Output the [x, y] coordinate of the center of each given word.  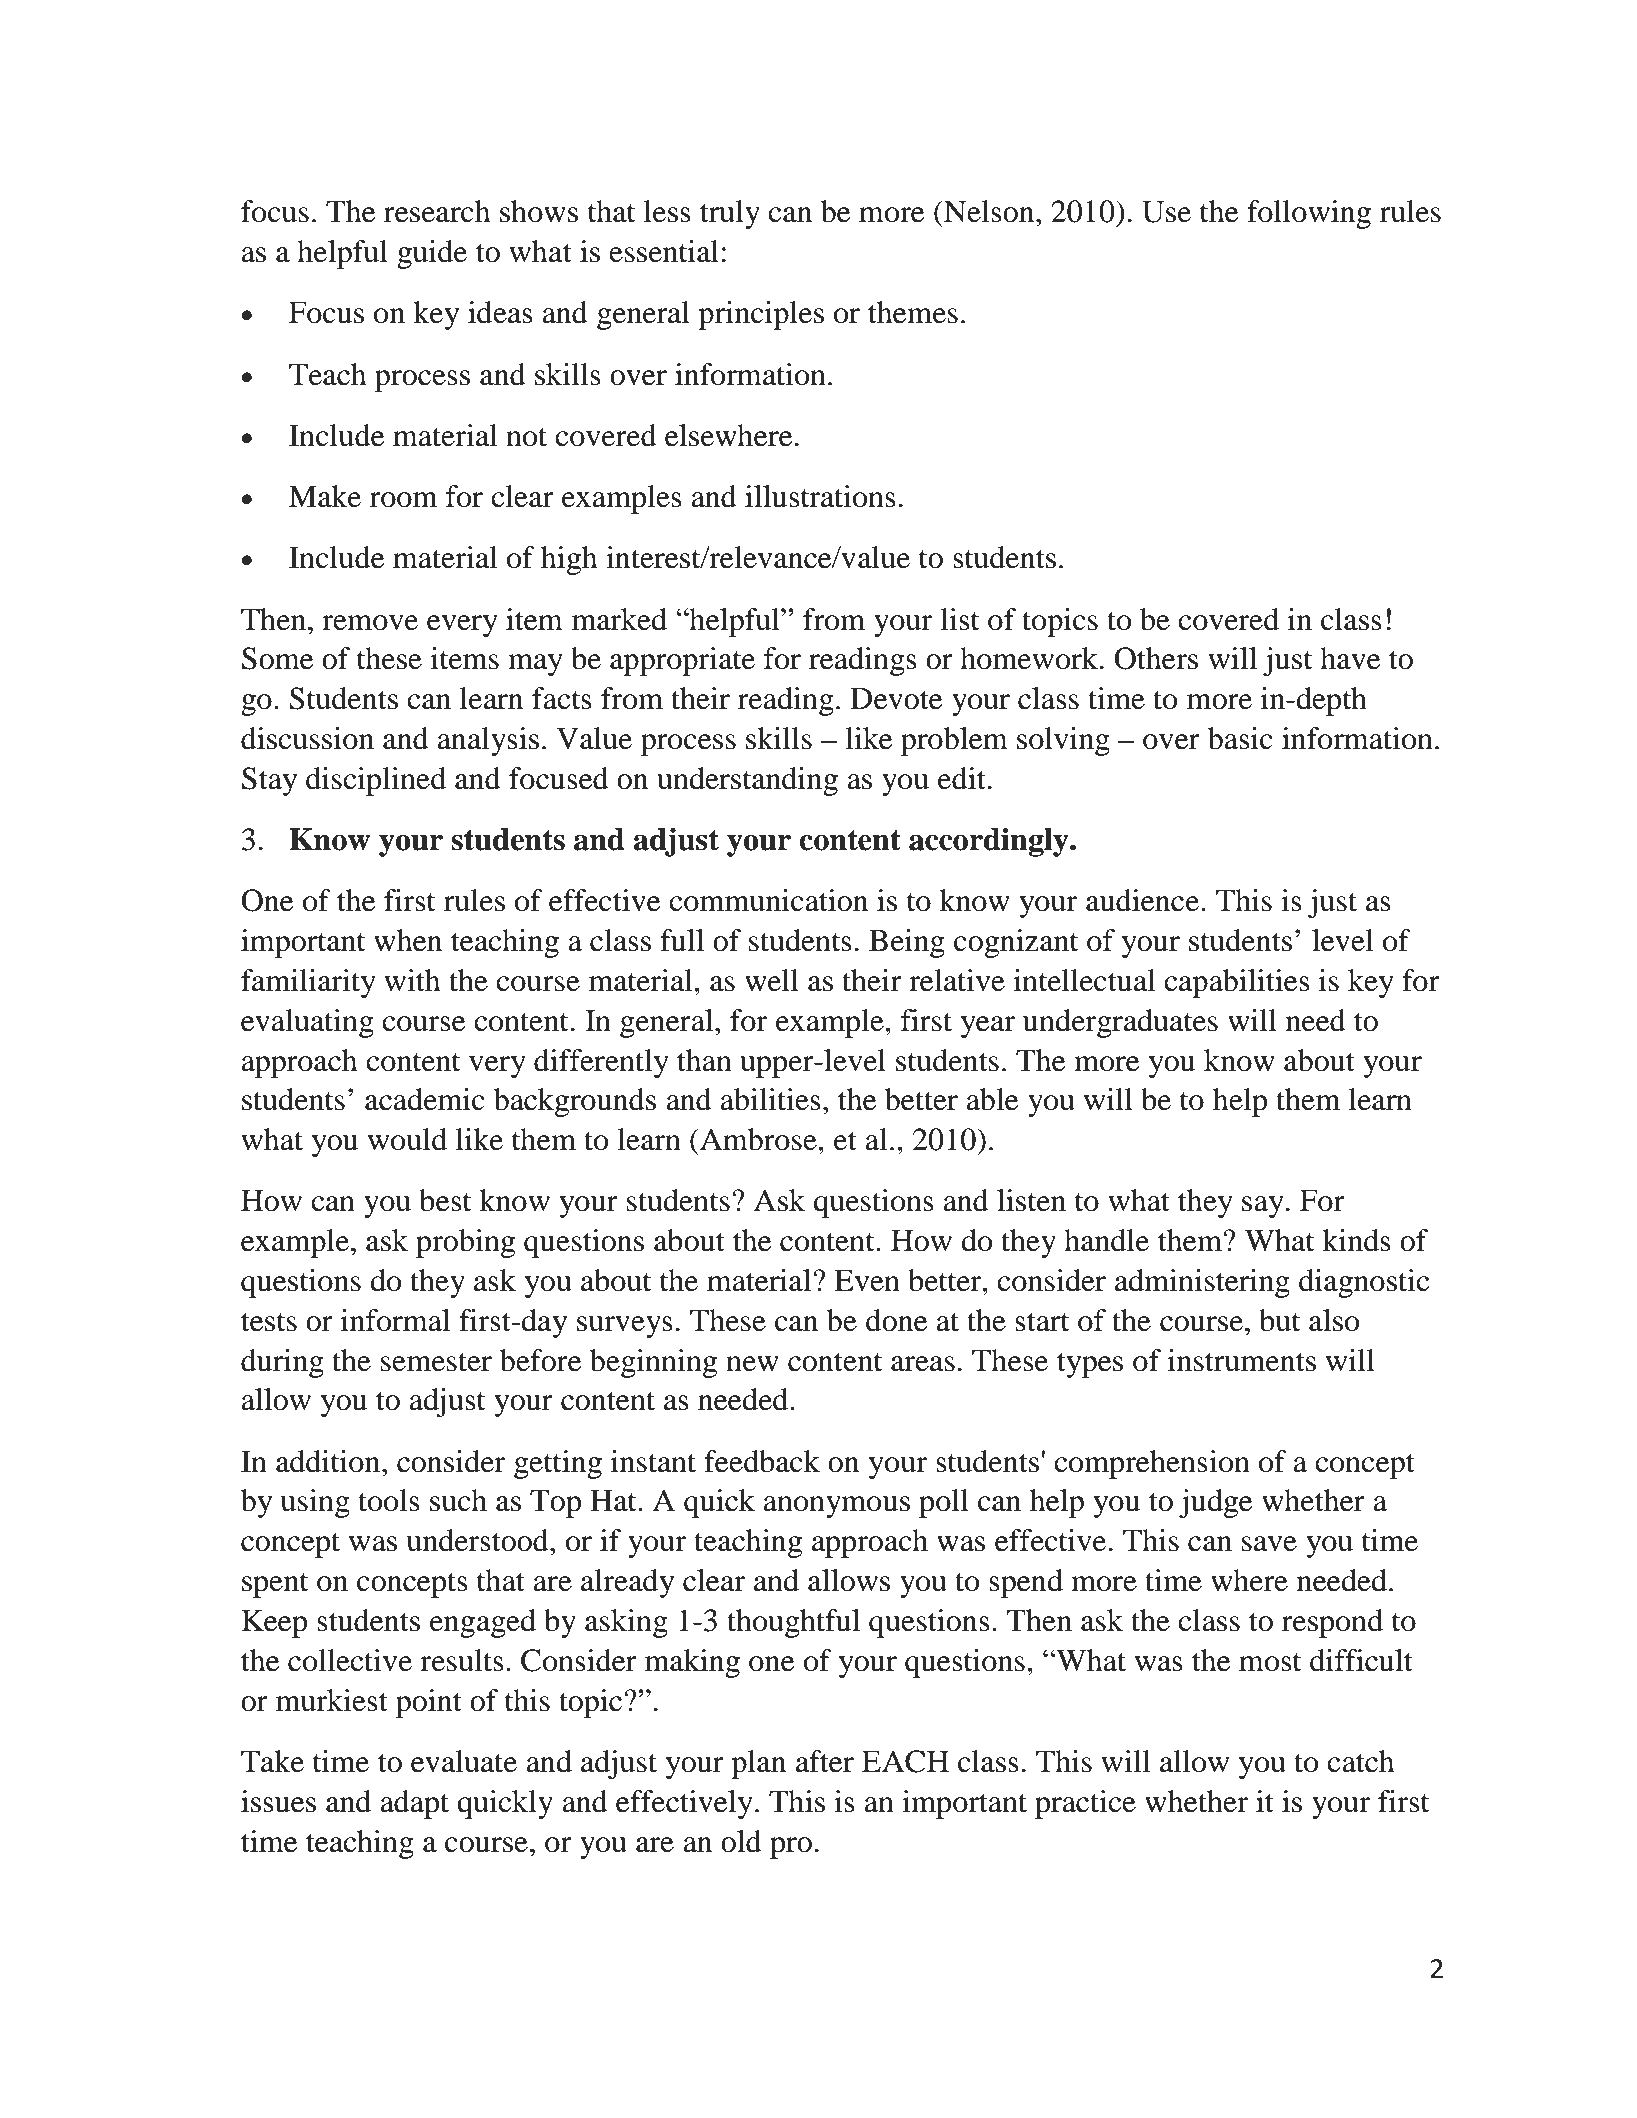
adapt [414, 1804]
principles [761, 315]
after [825, 1761]
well [772, 980]
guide [432, 254]
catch [1361, 1761]
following [1309, 214]
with [412, 980]
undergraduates [1120, 1023]
